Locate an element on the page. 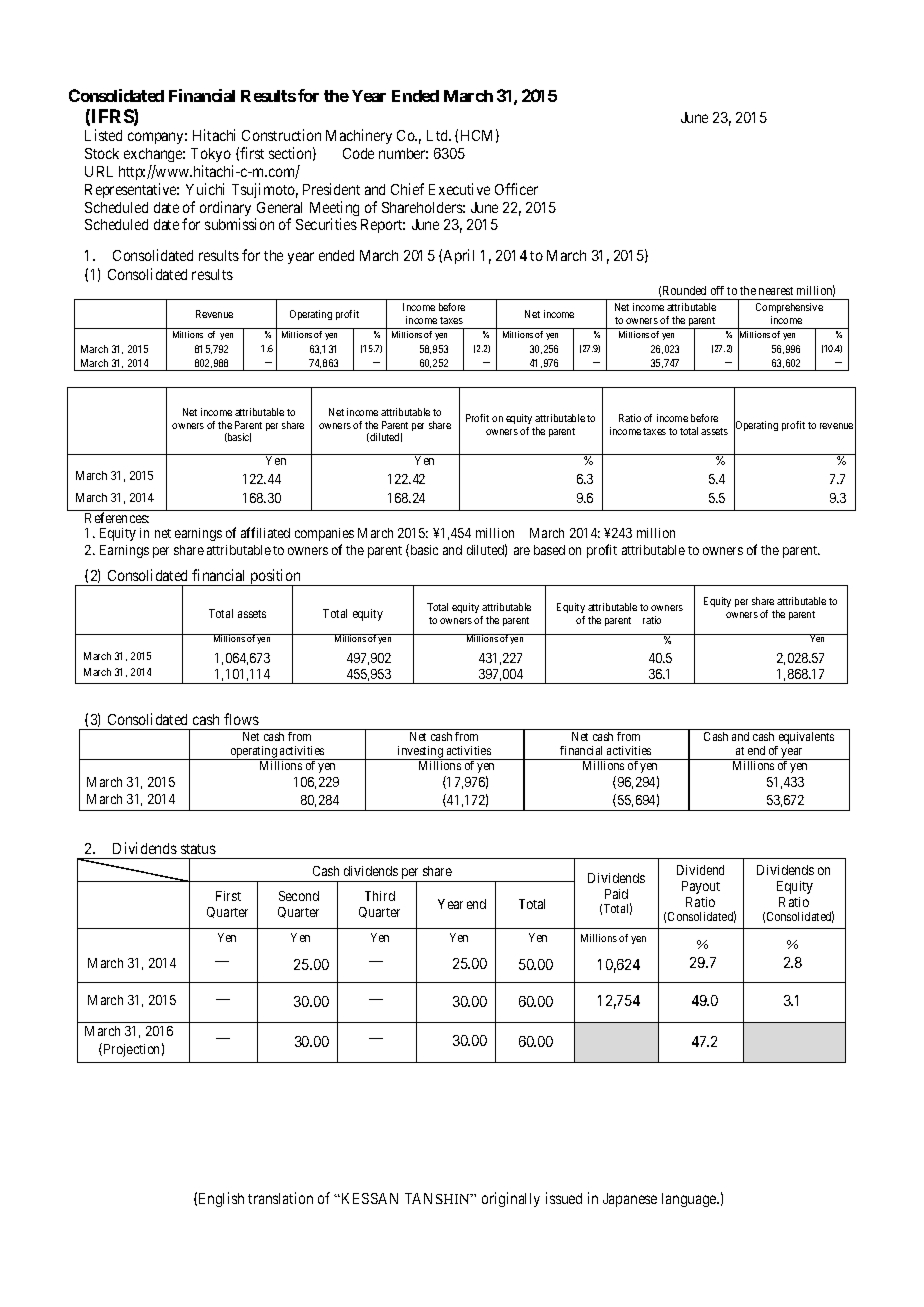 The height and width of the image is (1307, 924). Payout is located at coordinates (701, 887).
